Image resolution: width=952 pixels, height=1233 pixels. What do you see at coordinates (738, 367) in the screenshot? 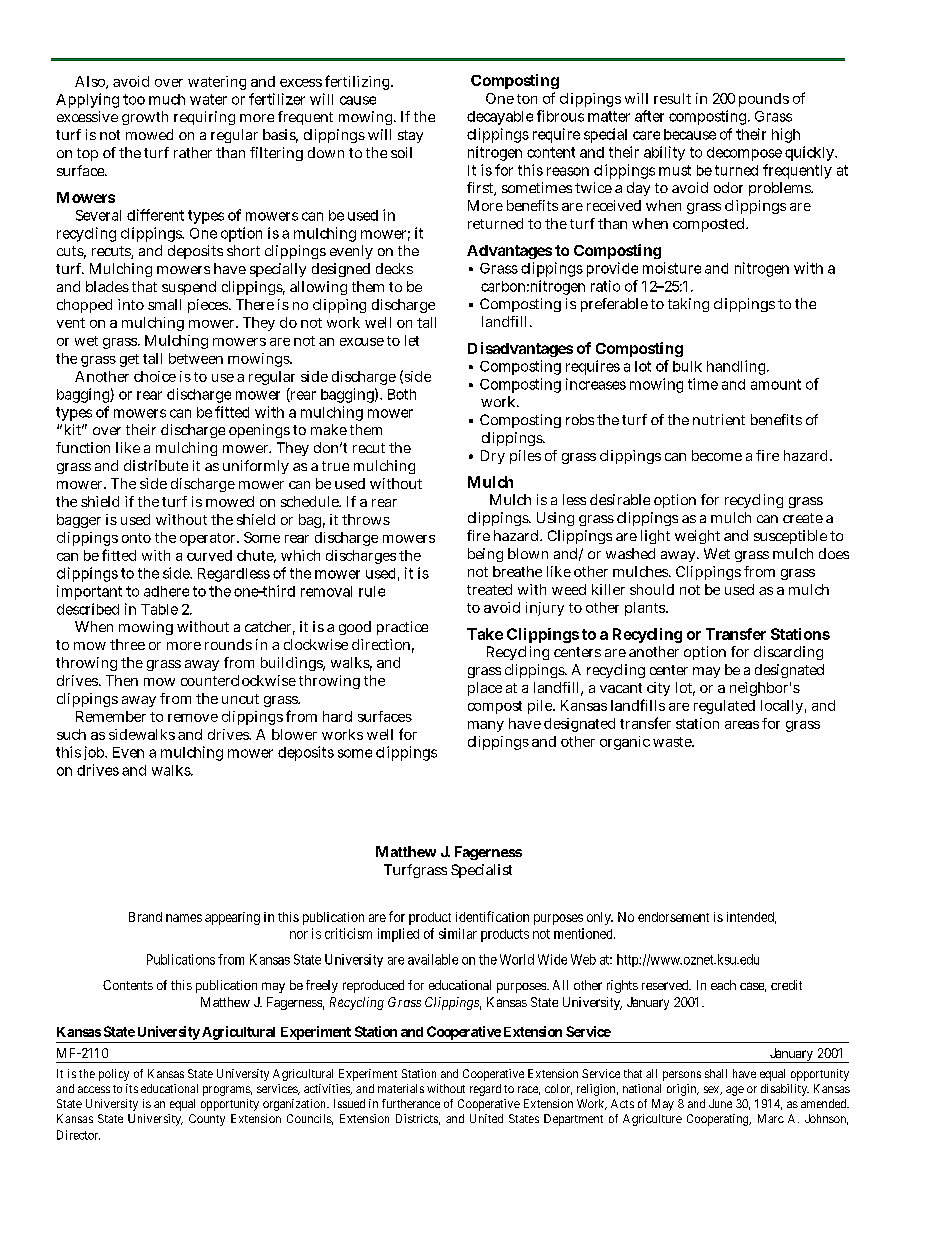
I see `handling` at bounding box center [738, 367].
